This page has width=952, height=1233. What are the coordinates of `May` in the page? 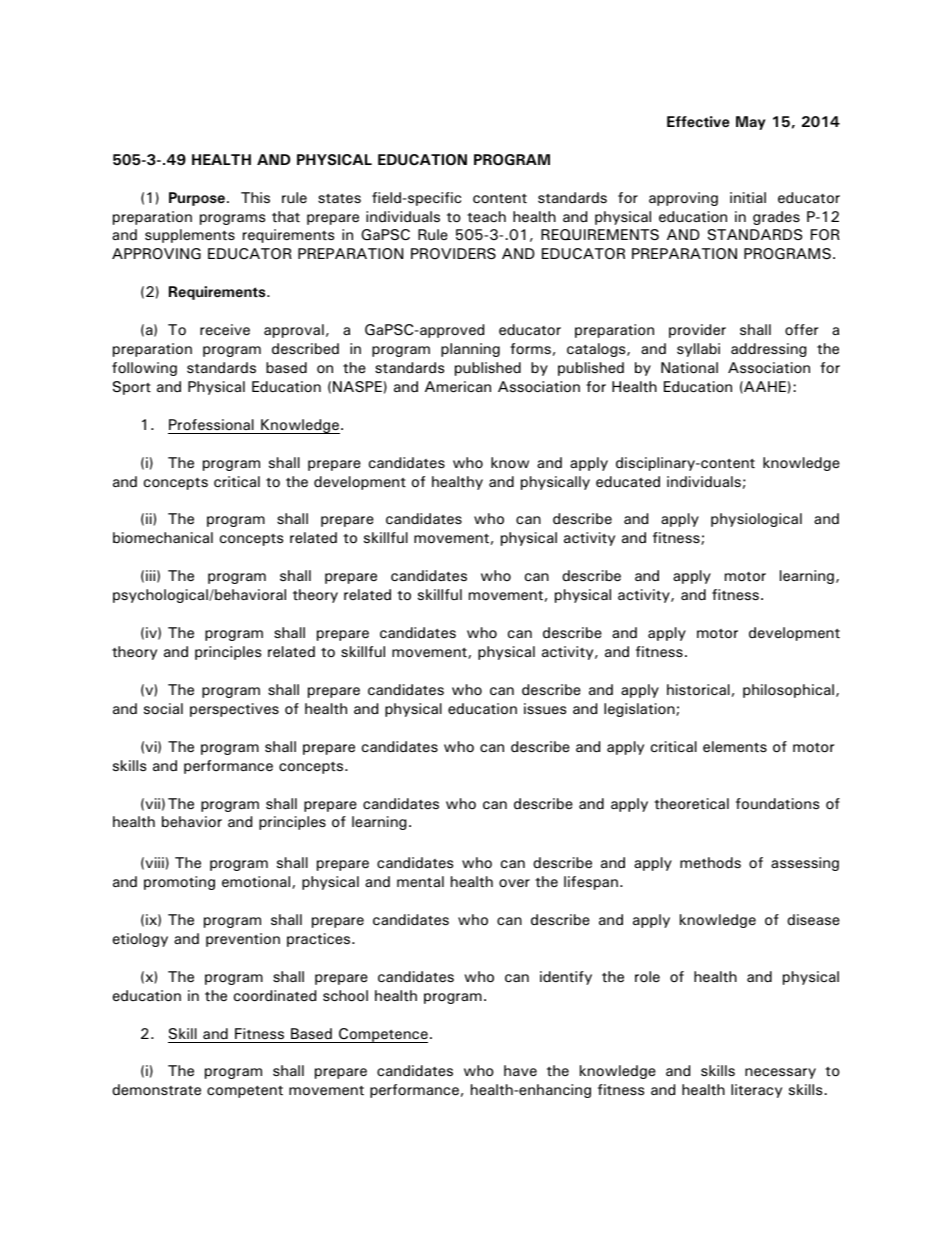 It's located at (751, 123).
